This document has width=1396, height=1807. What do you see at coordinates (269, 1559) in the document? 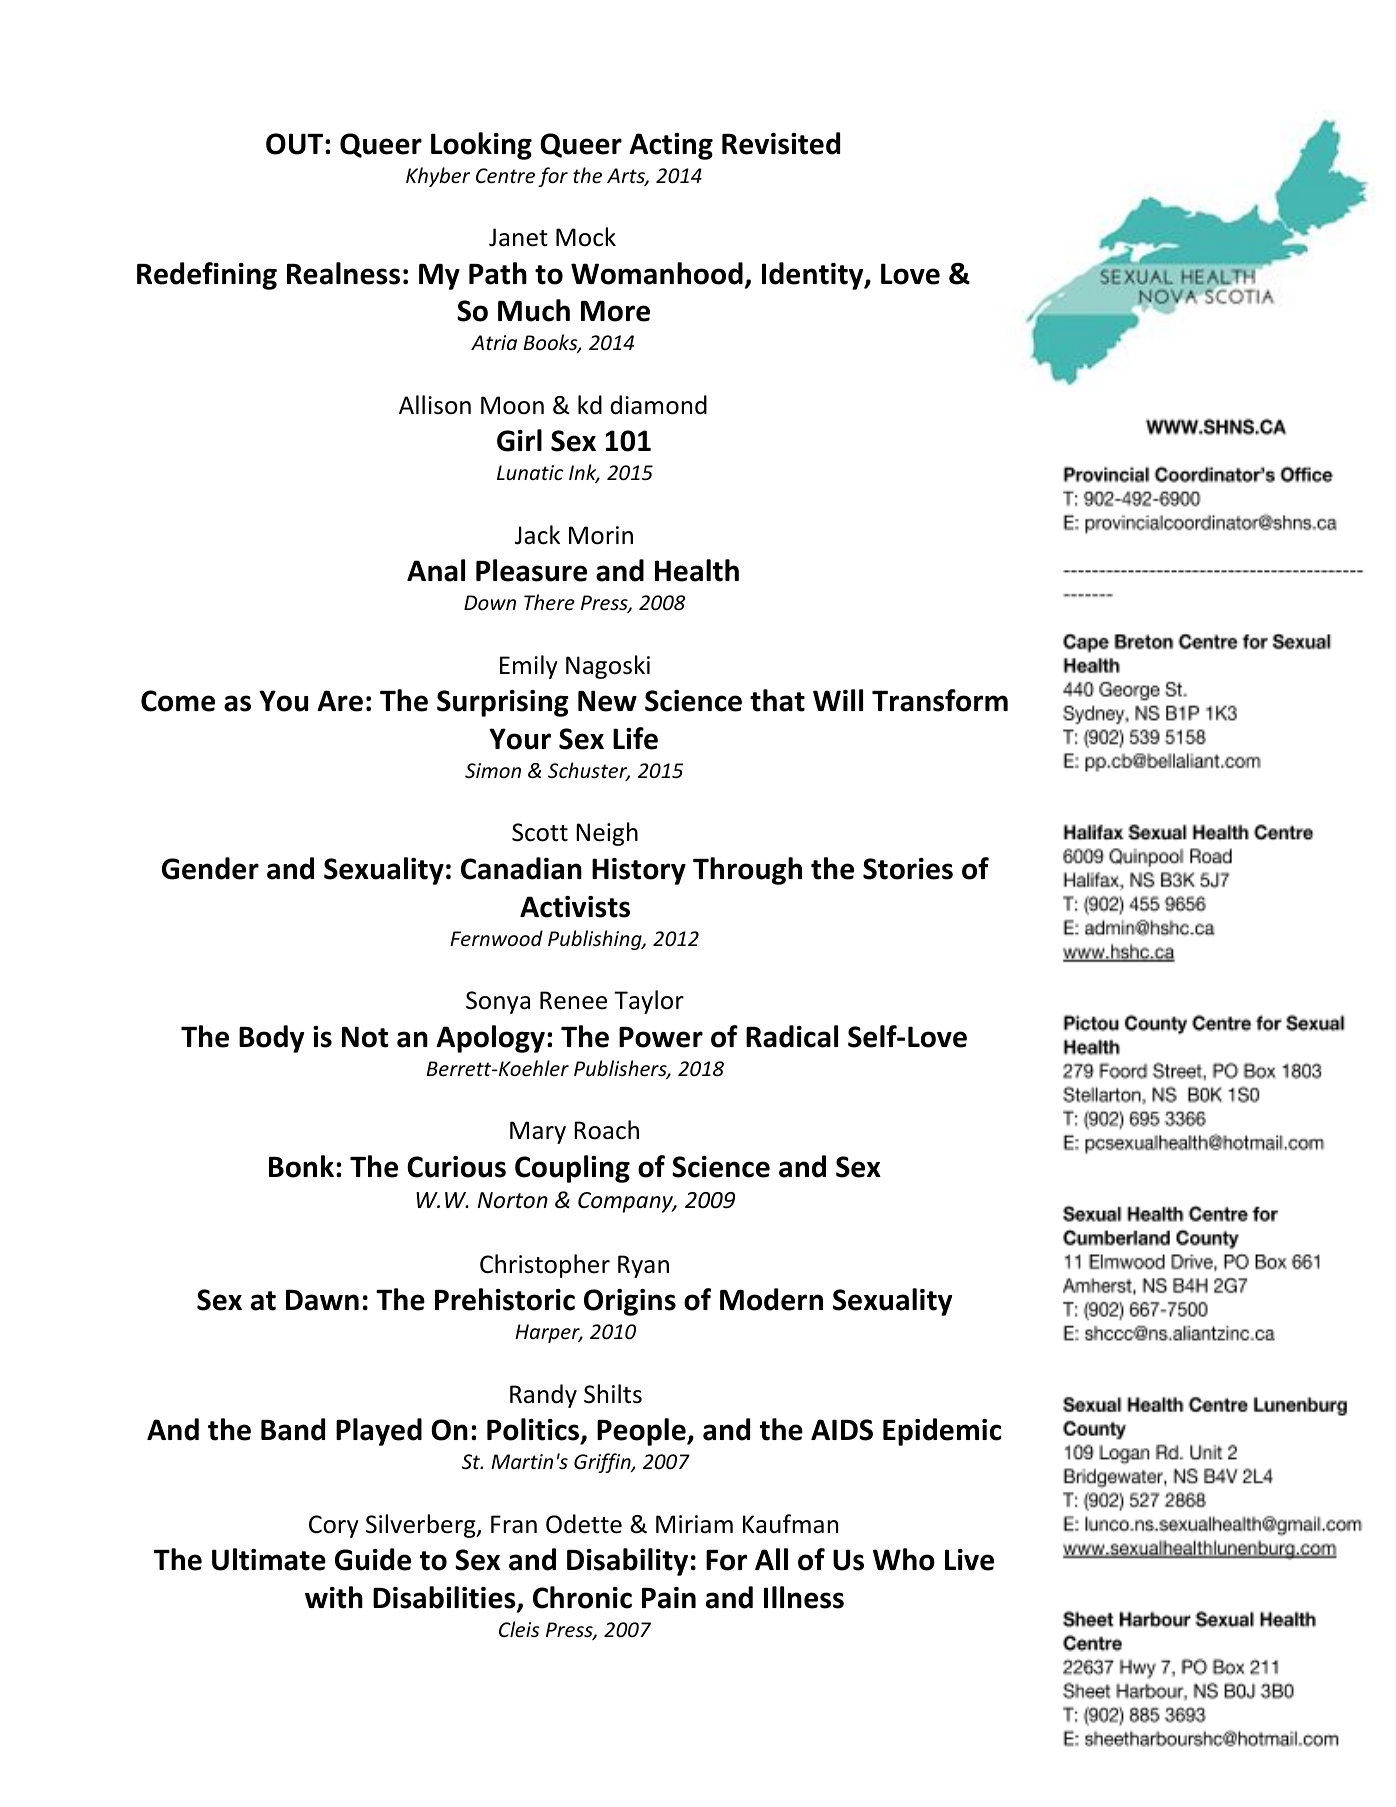
I see `Ultimate` at bounding box center [269, 1559].
